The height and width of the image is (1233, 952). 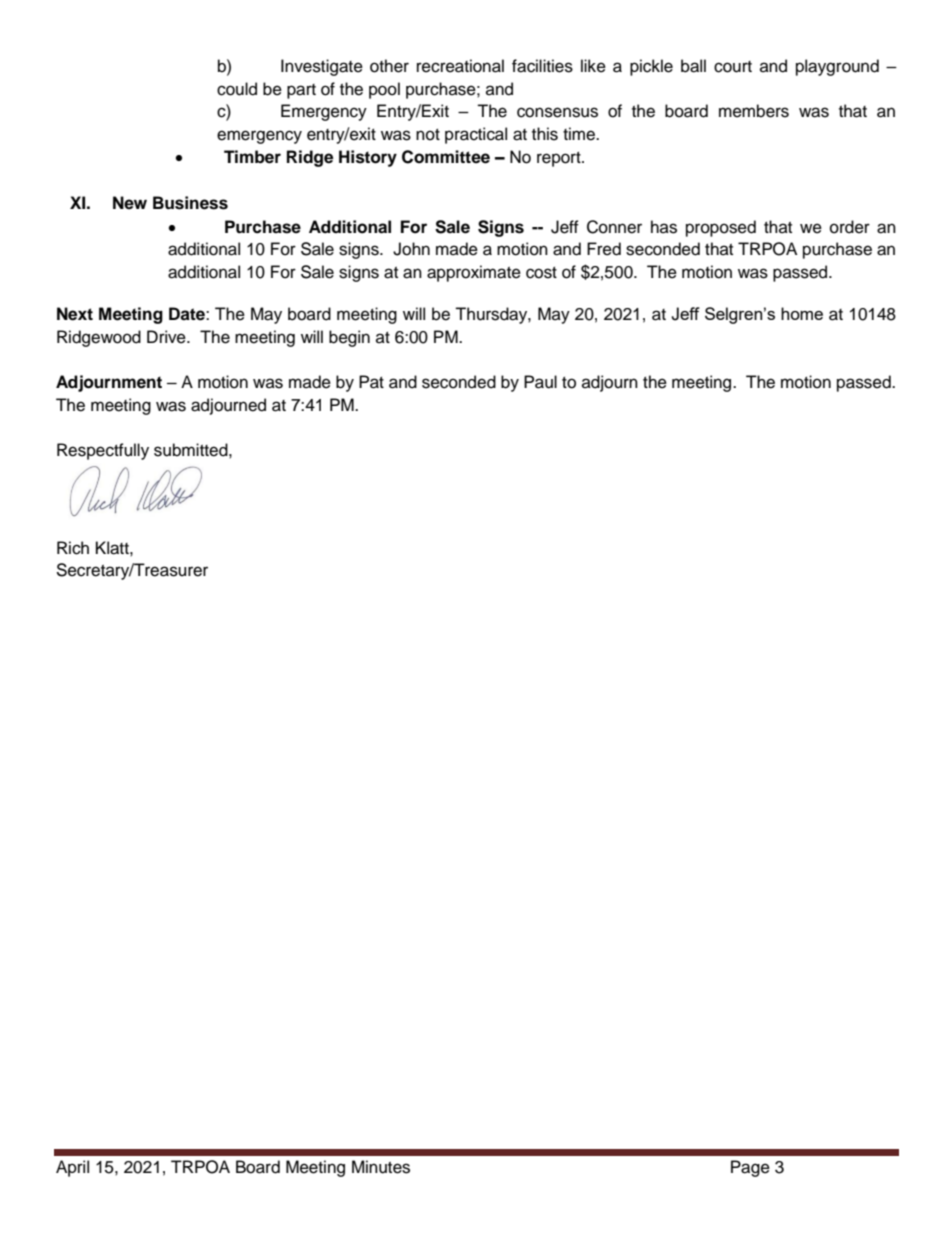 What do you see at coordinates (381, 1167) in the image?
I see `Minutes` at bounding box center [381, 1167].
